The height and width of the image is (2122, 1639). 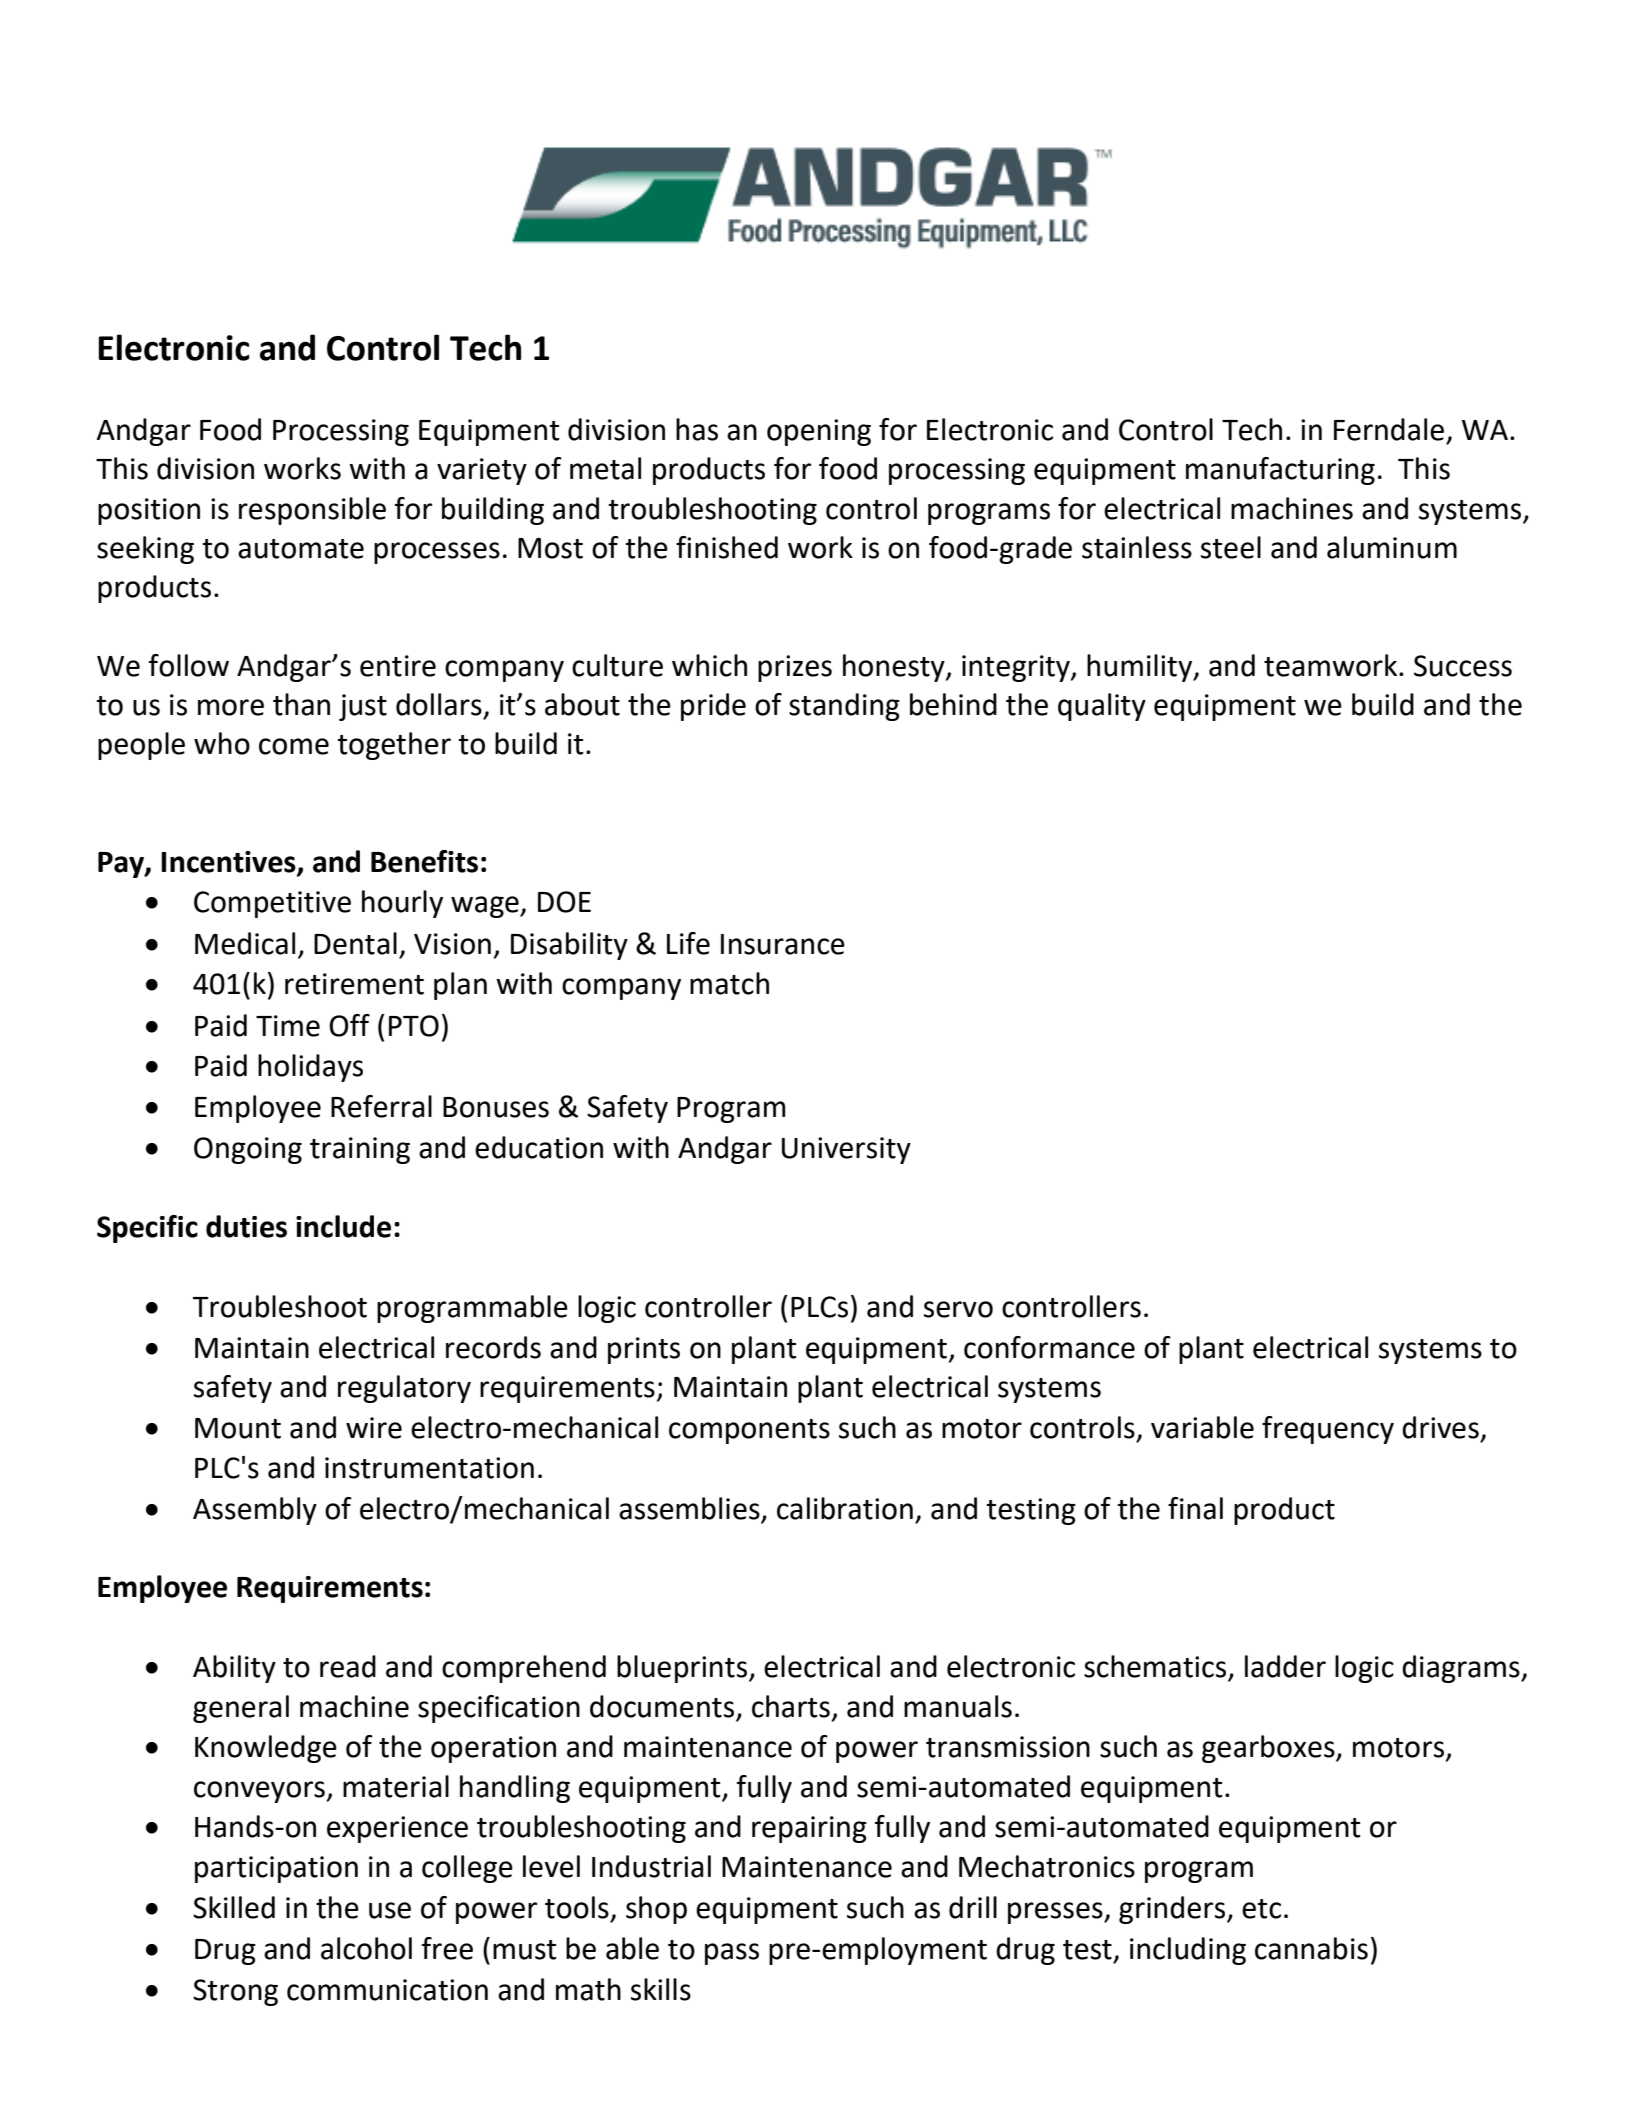 I want to click on include, so click(x=343, y=1226).
